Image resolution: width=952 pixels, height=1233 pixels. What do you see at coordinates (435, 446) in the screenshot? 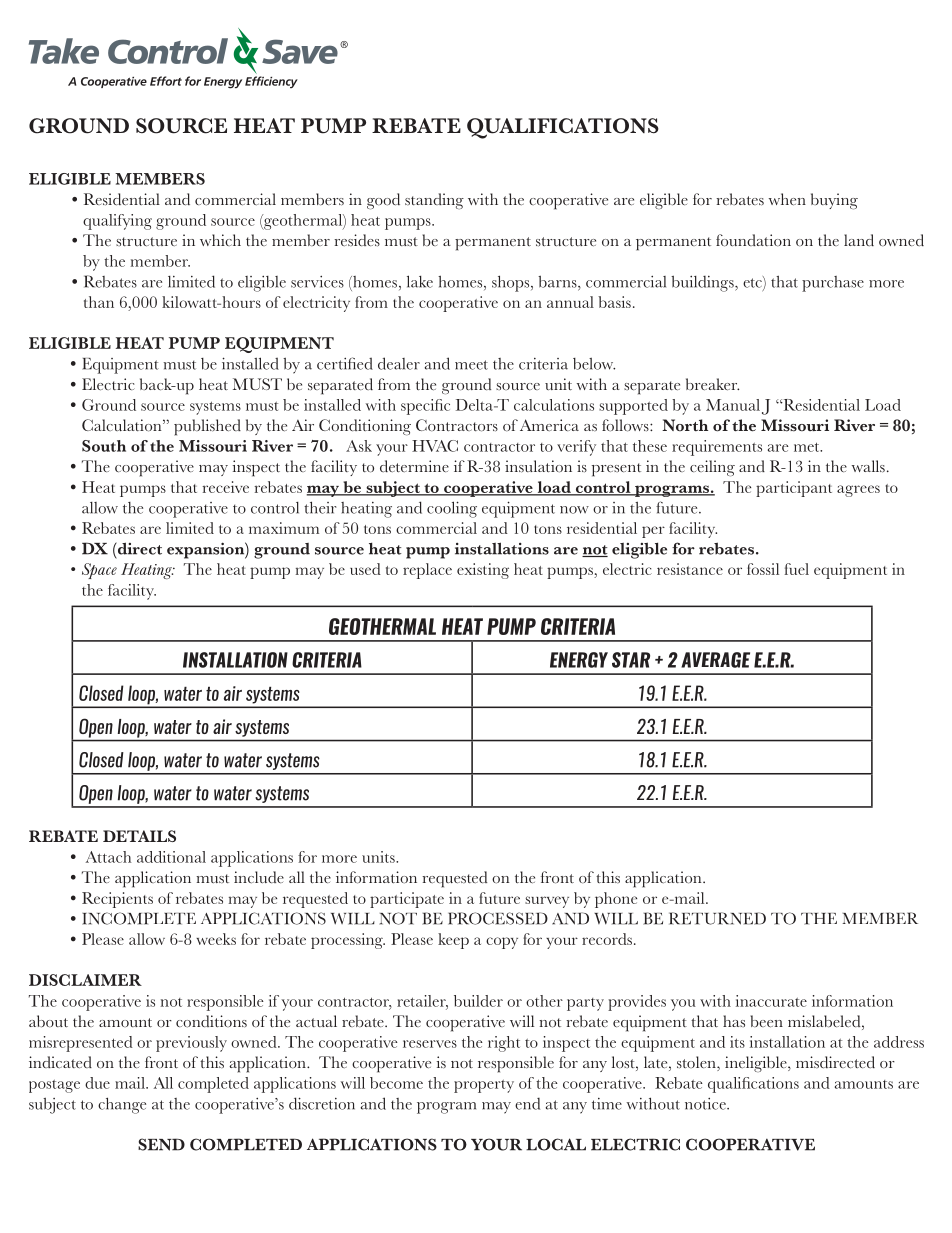
I see `HVAC` at bounding box center [435, 446].
